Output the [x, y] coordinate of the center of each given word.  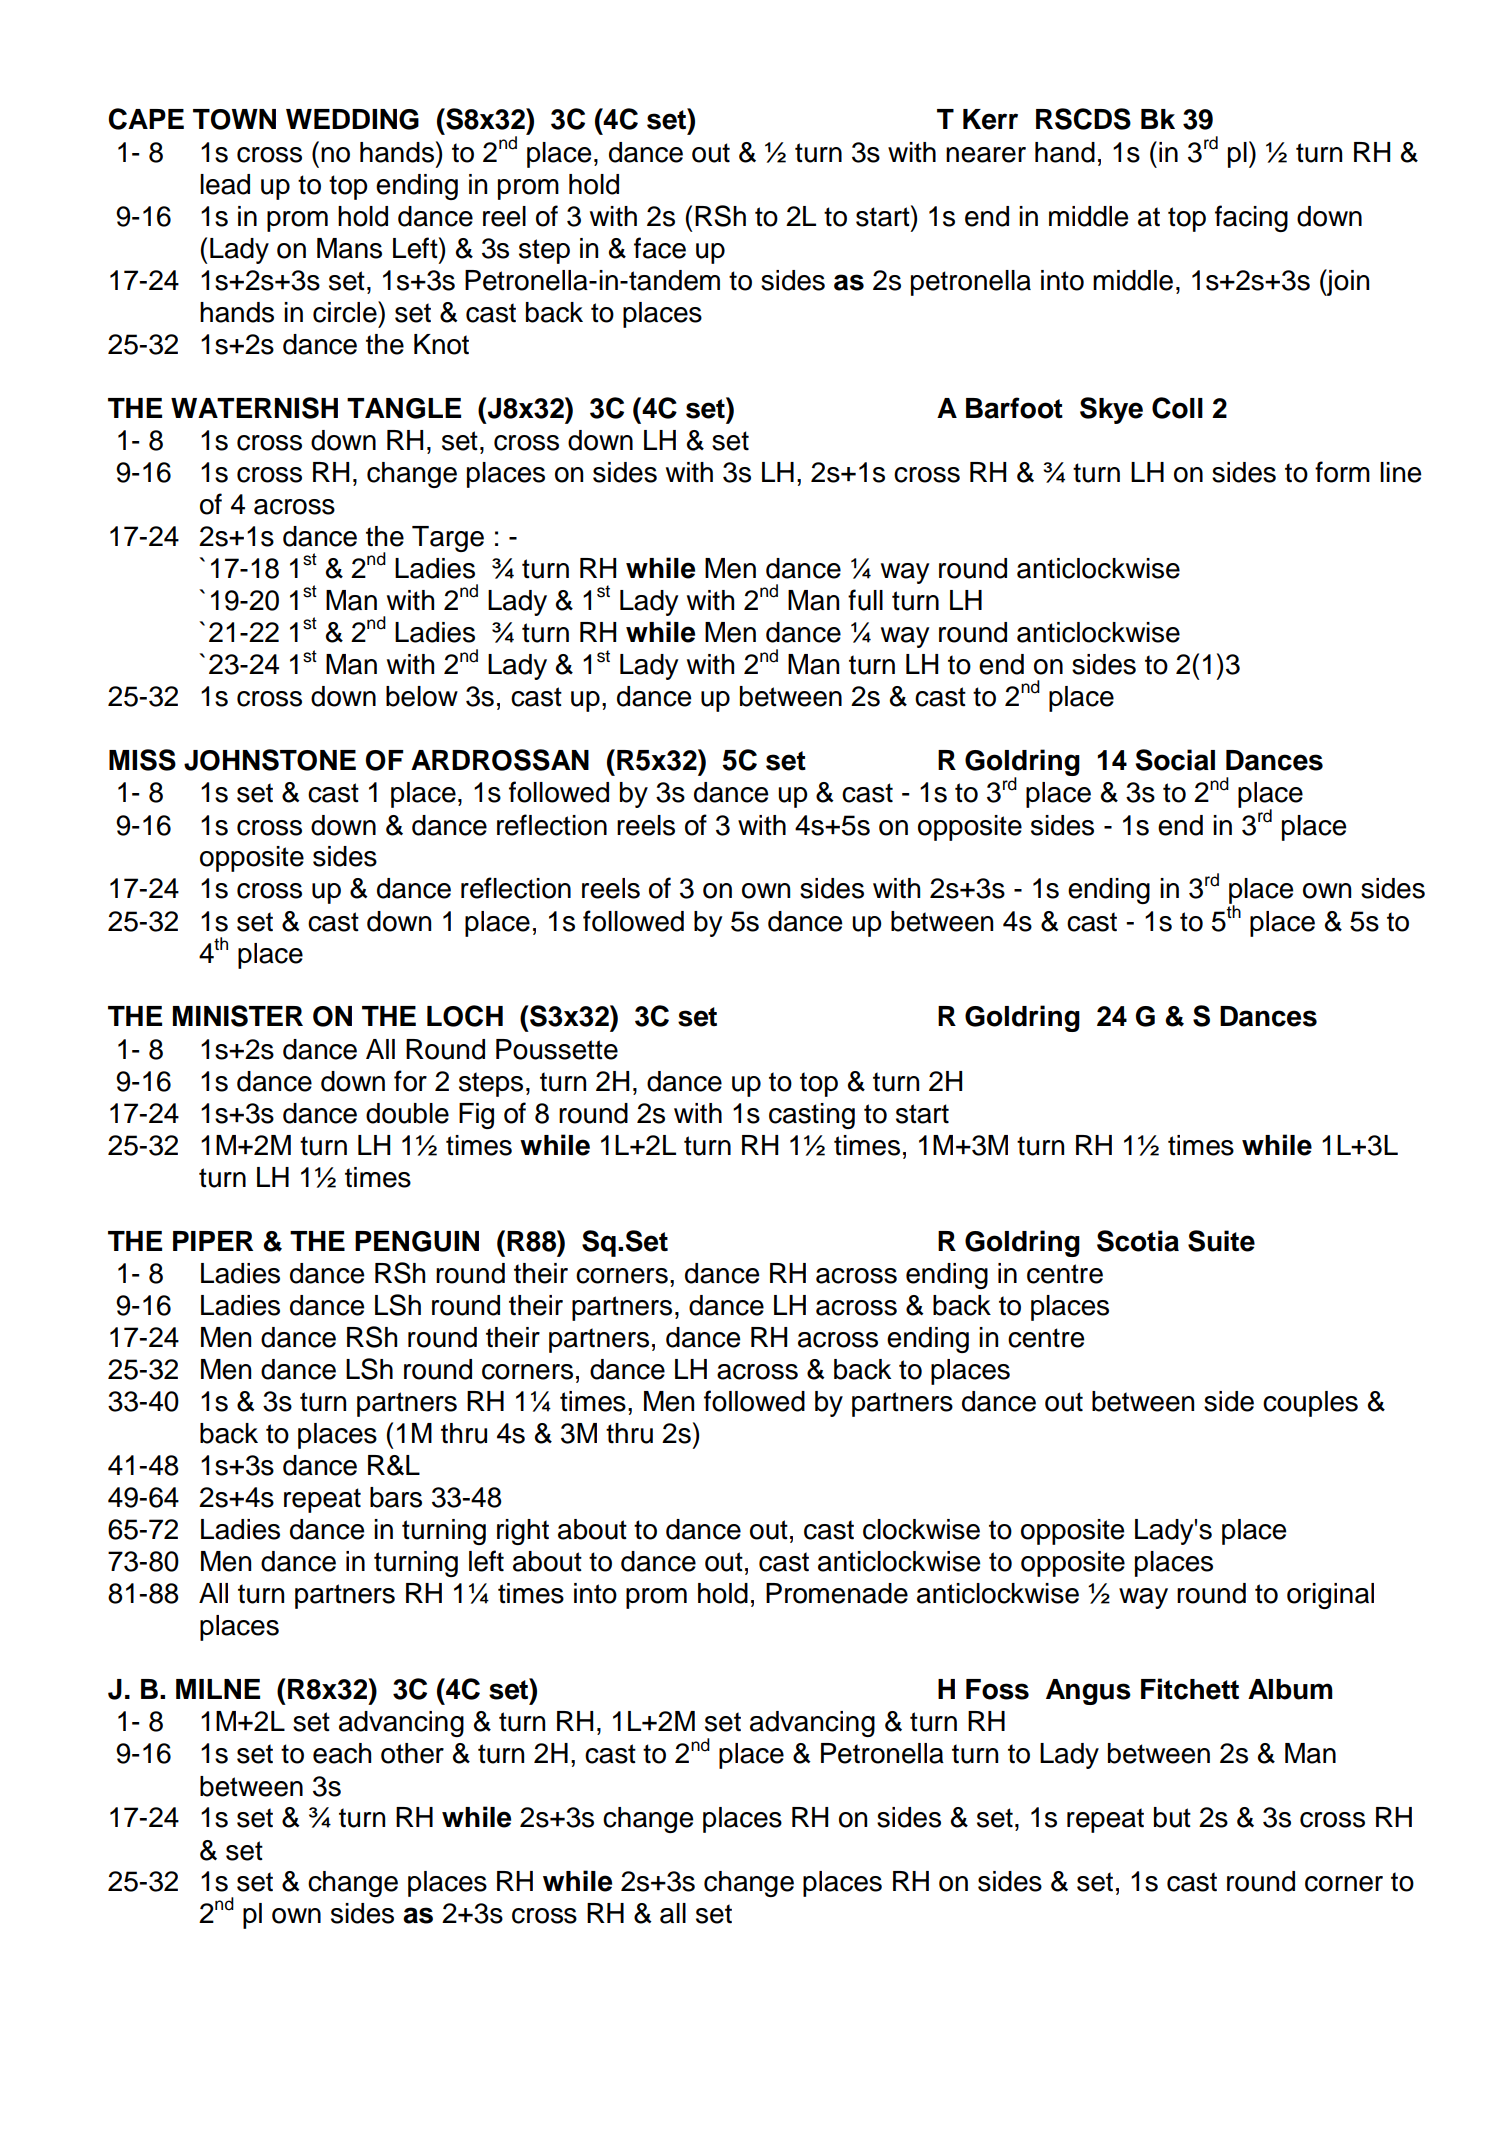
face [660, 248]
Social [1175, 760]
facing [1251, 218]
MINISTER [238, 1016]
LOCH [465, 1016]
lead [225, 184]
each [342, 1753]
